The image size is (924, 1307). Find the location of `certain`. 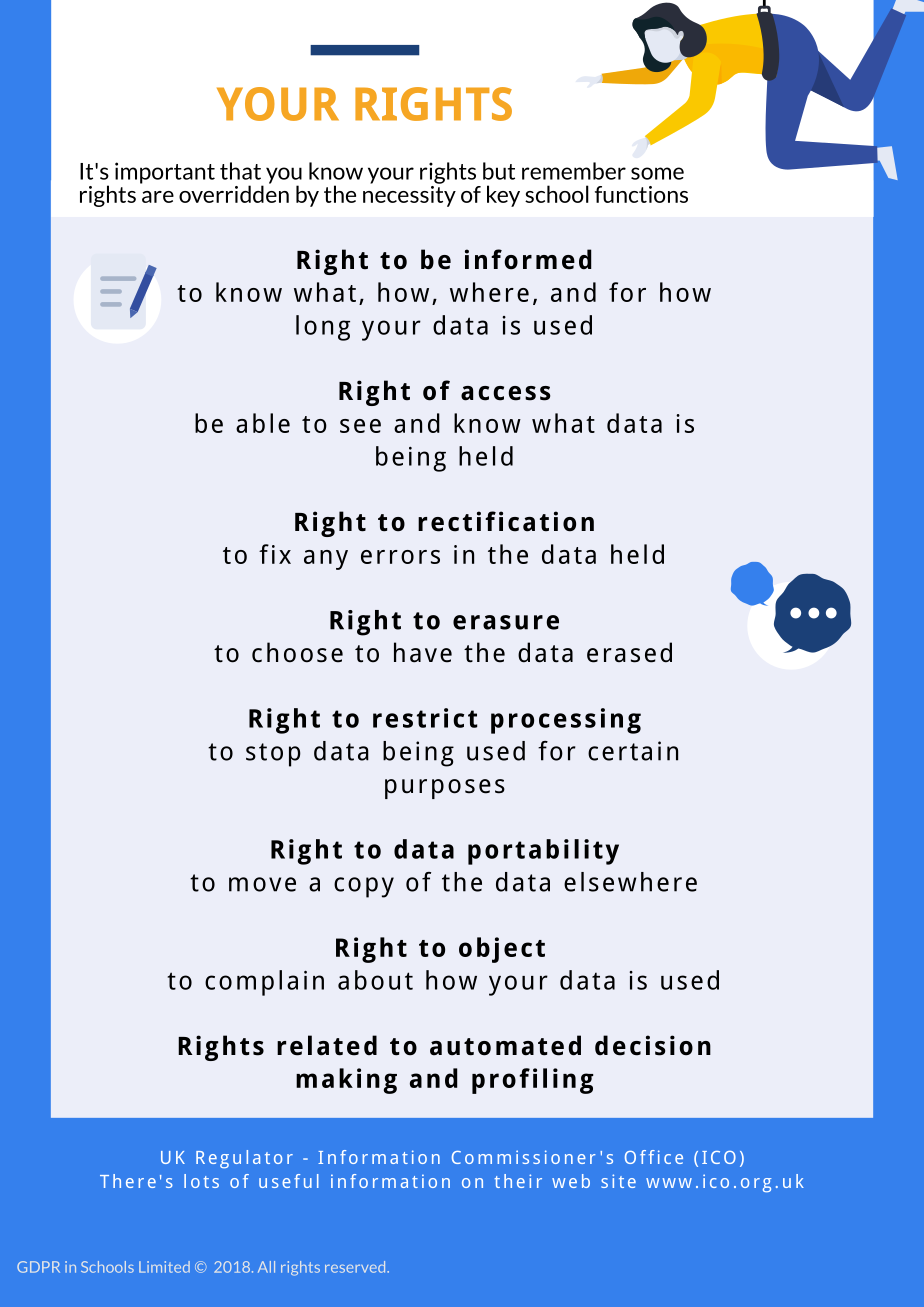

certain is located at coordinates (633, 751).
